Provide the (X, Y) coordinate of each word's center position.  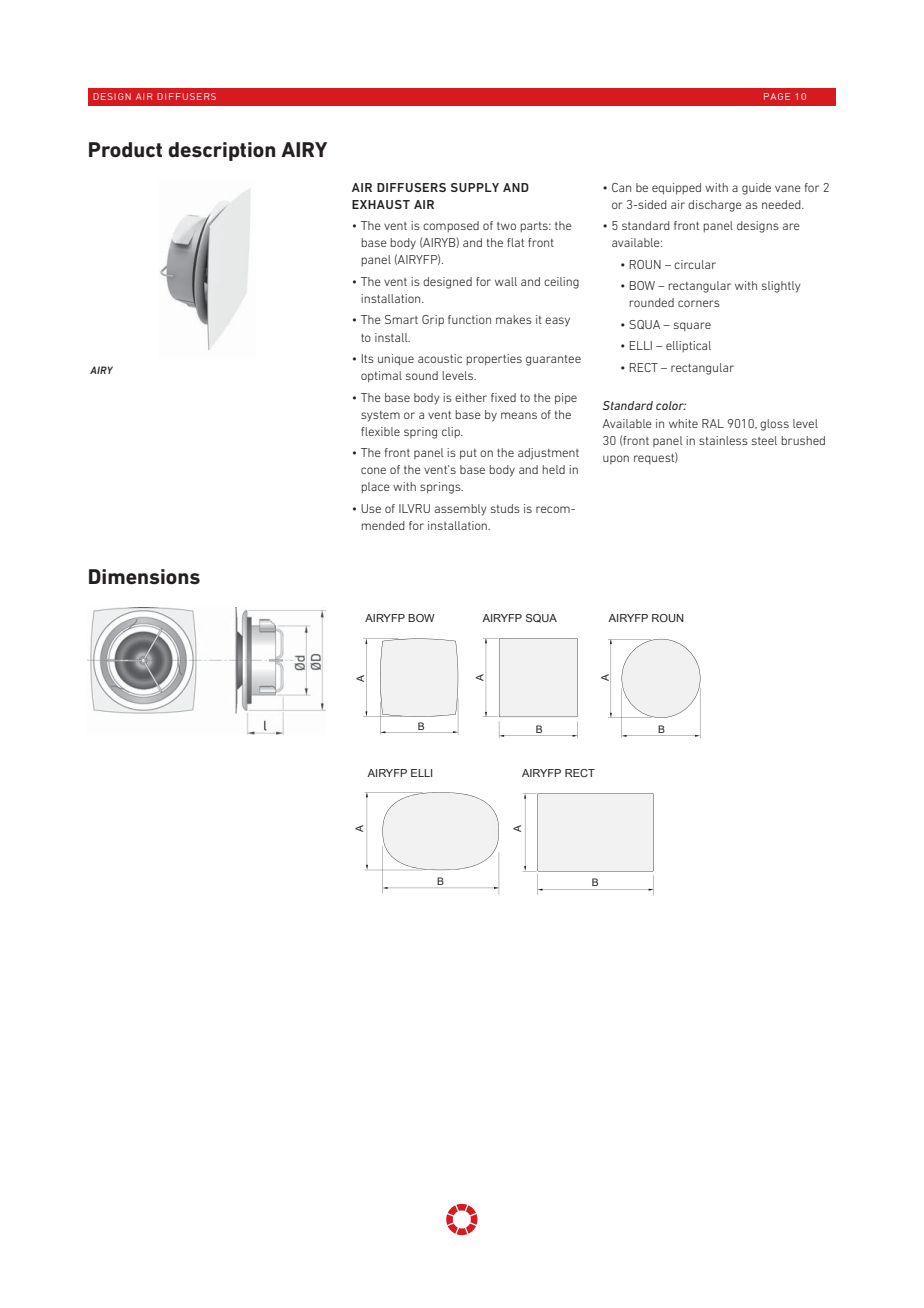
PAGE (777, 96)
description (221, 151)
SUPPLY (475, 187)
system (380, 416)
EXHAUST (381, 204)
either (471, 397)
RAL (713, 423)
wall (506, 281)
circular (695, 264)
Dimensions (144, 577)
